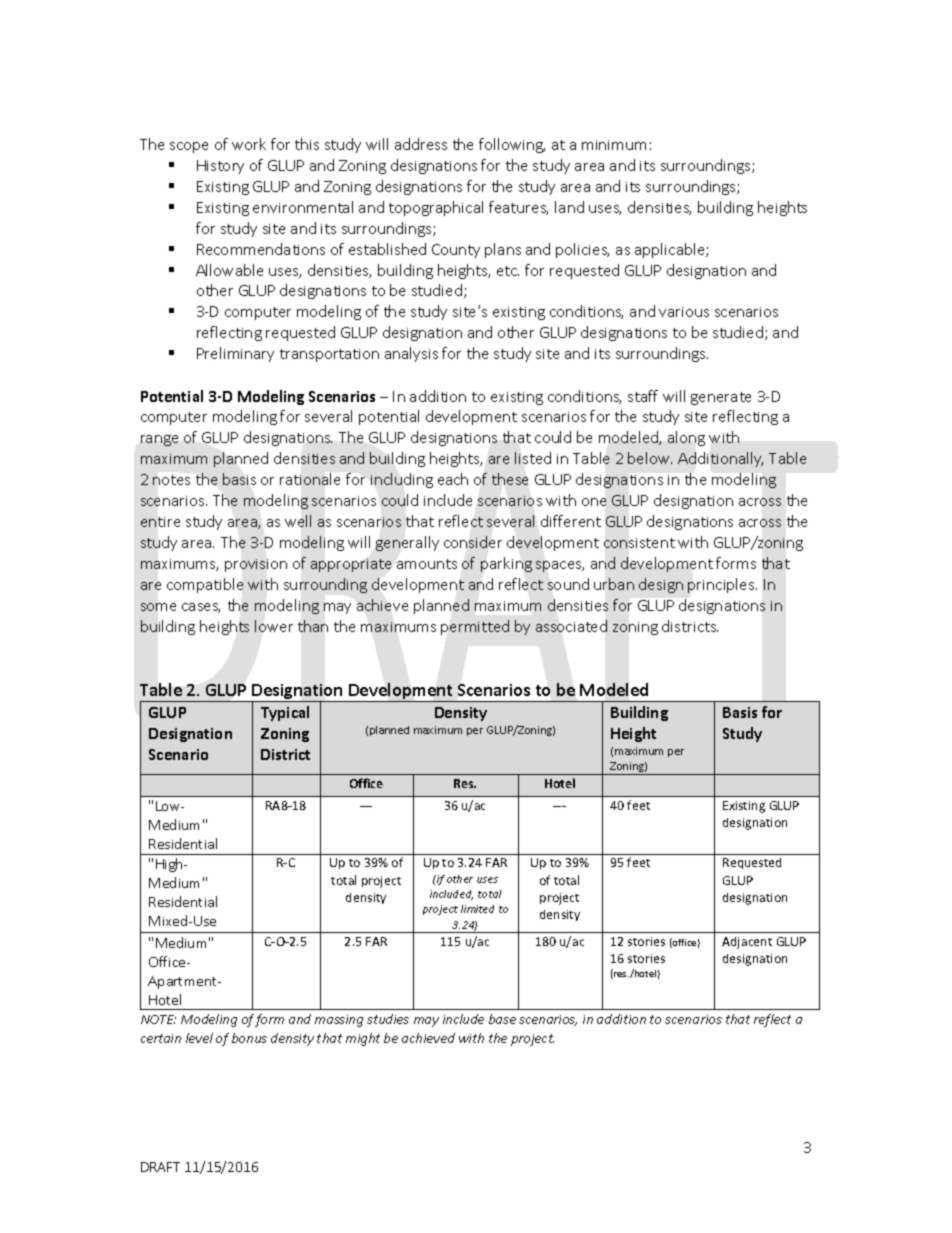  What do you see at coordinates (436, 208) in the screenshot?
I see `topographical` at bounding box center [436, 208].
